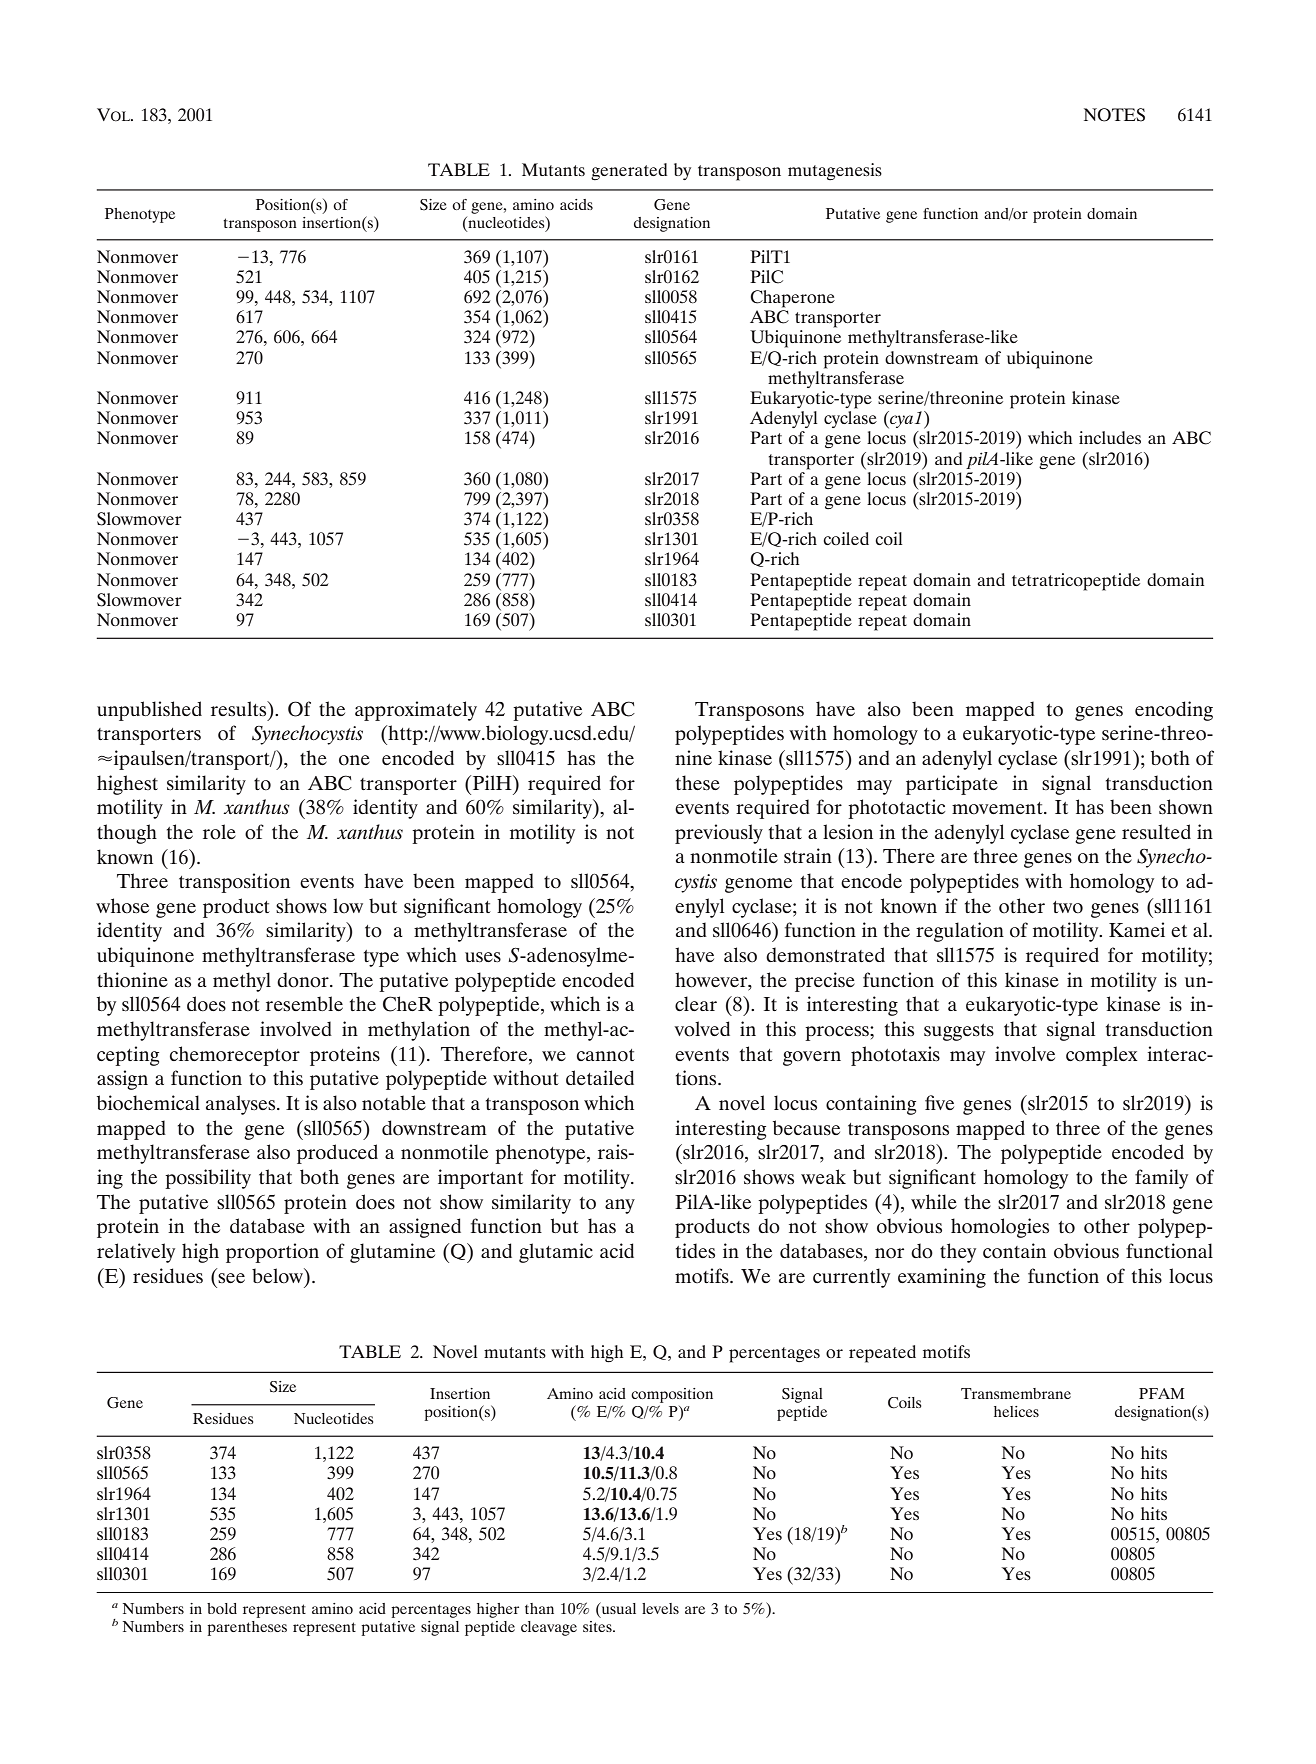  Describe the element at coordinates (1114, 115) in the screenshot. I see `NOTES` at that location.
